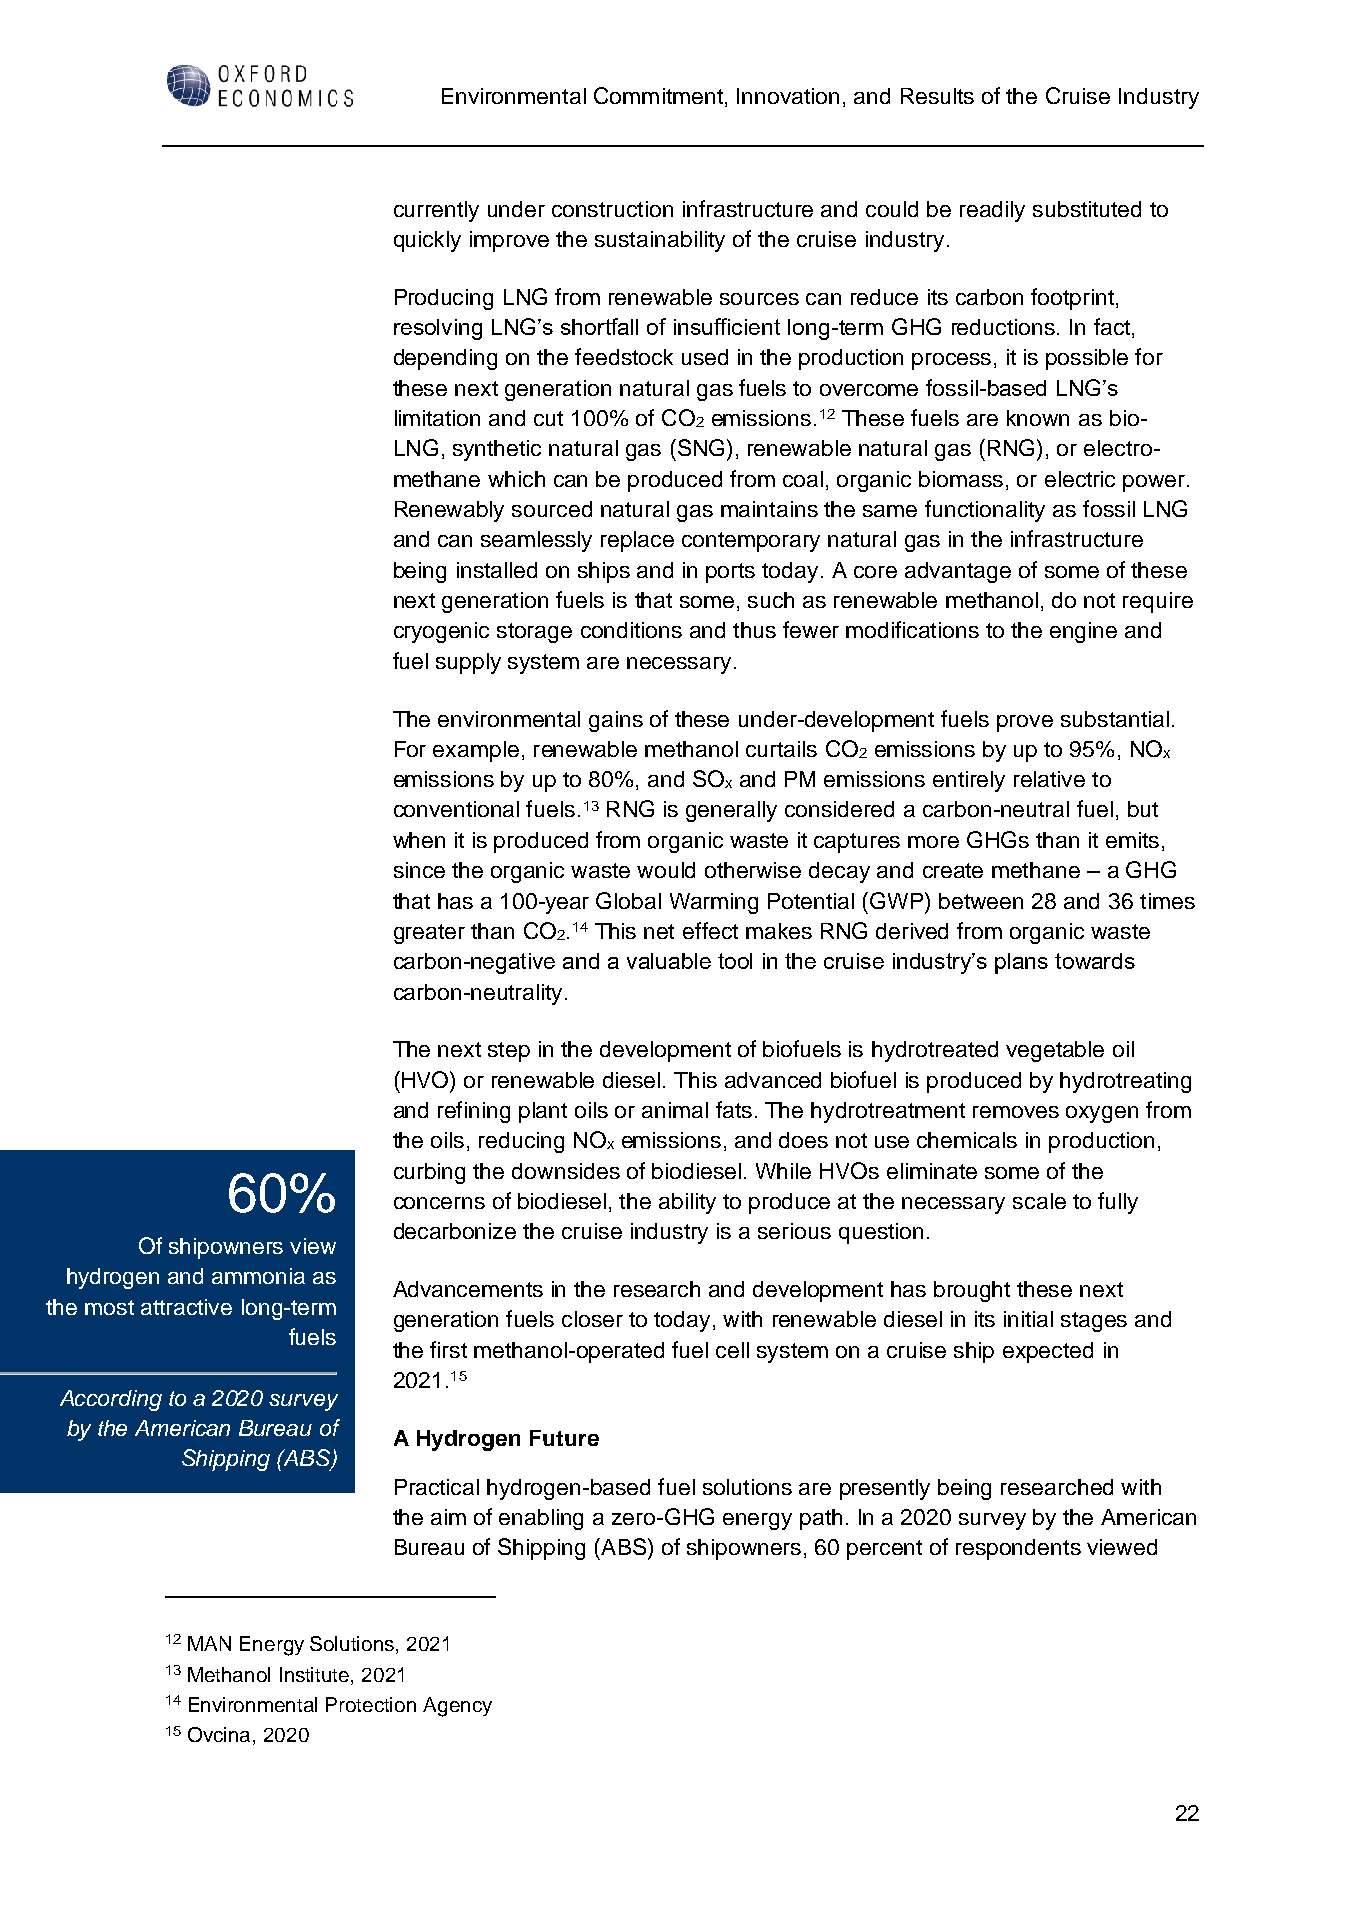 The image size is (1365, 1931). I want to click on substituted, so click(1087, 209).
